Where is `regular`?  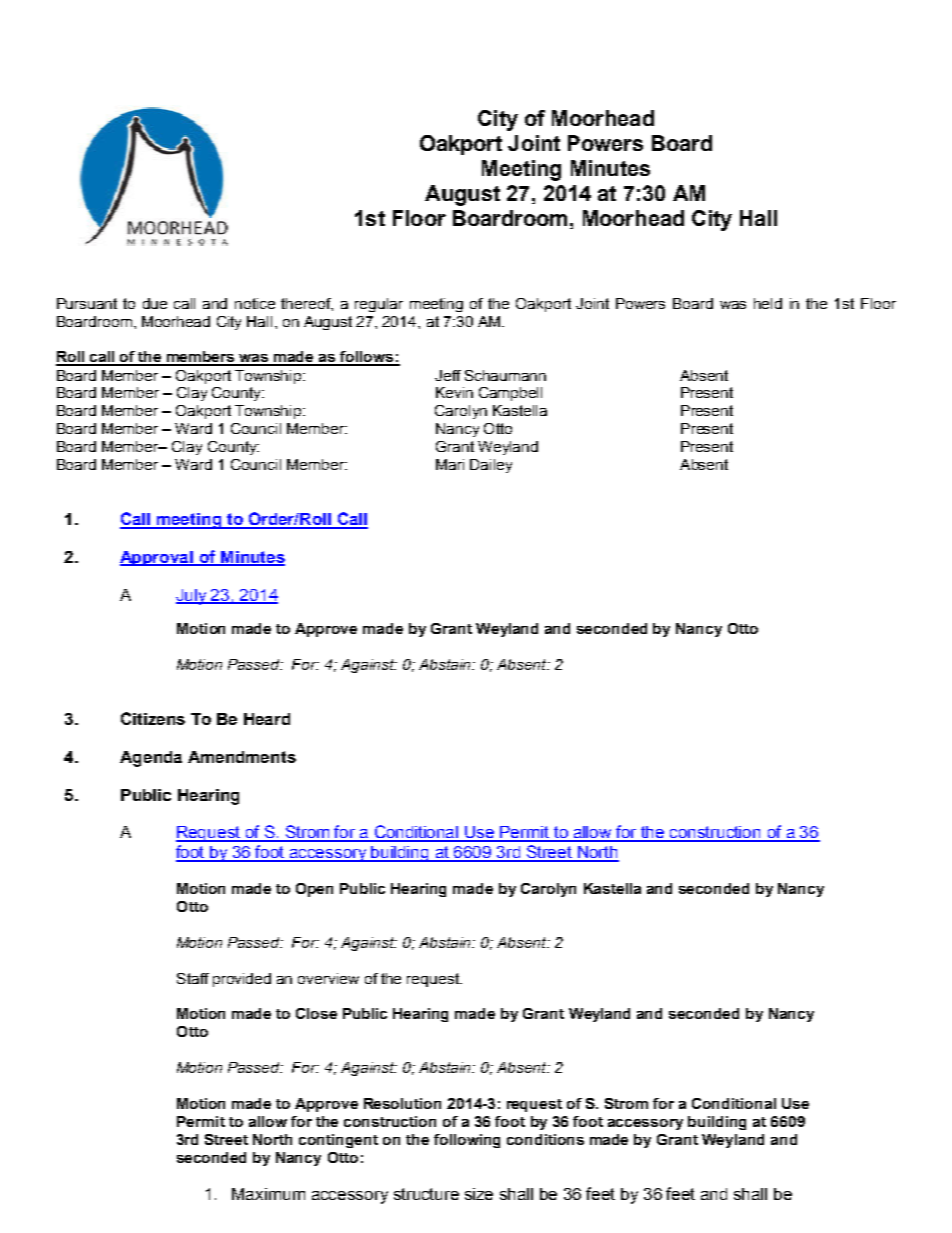 regular is located at coordinates (379, 305).
